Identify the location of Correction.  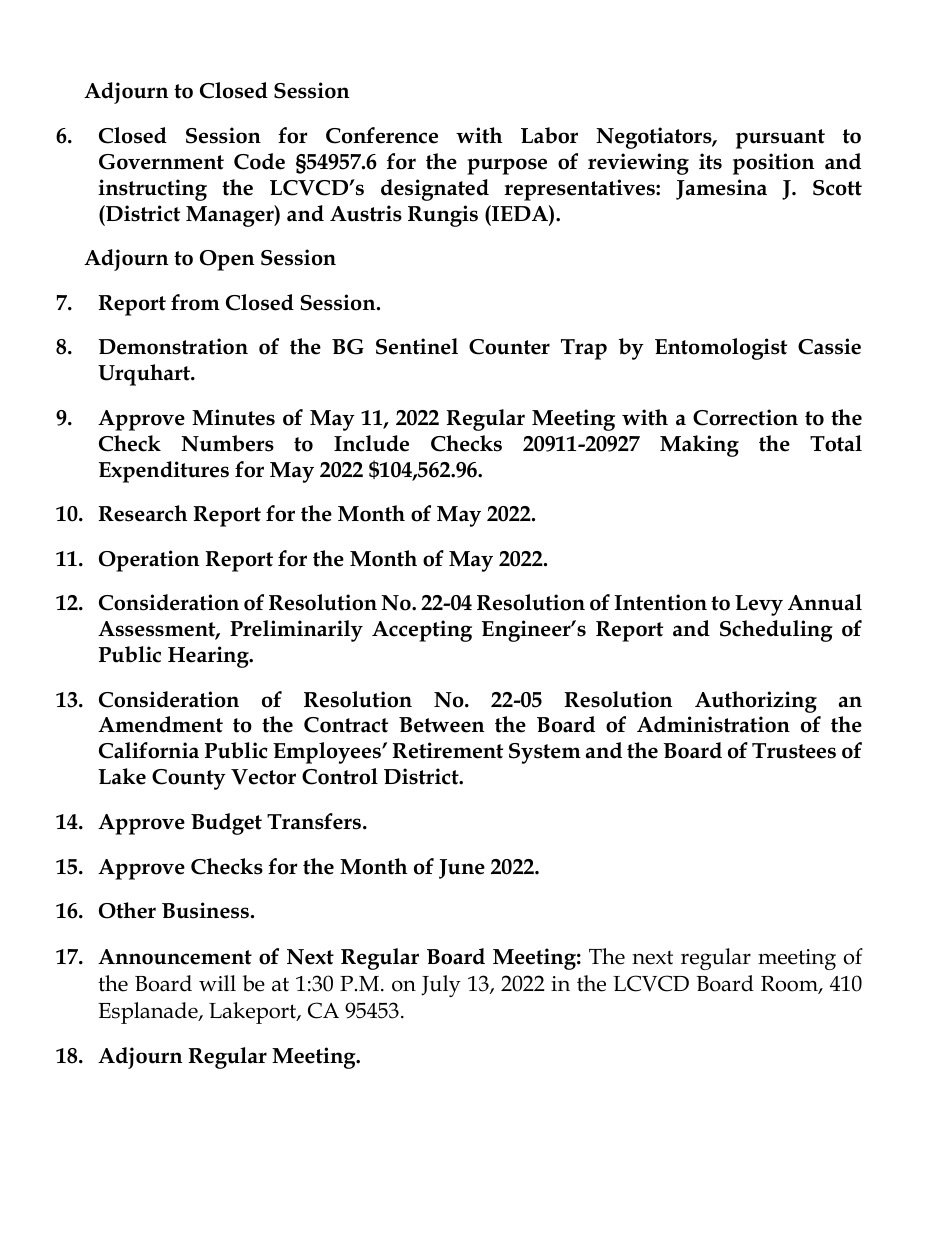
(745, 417).
